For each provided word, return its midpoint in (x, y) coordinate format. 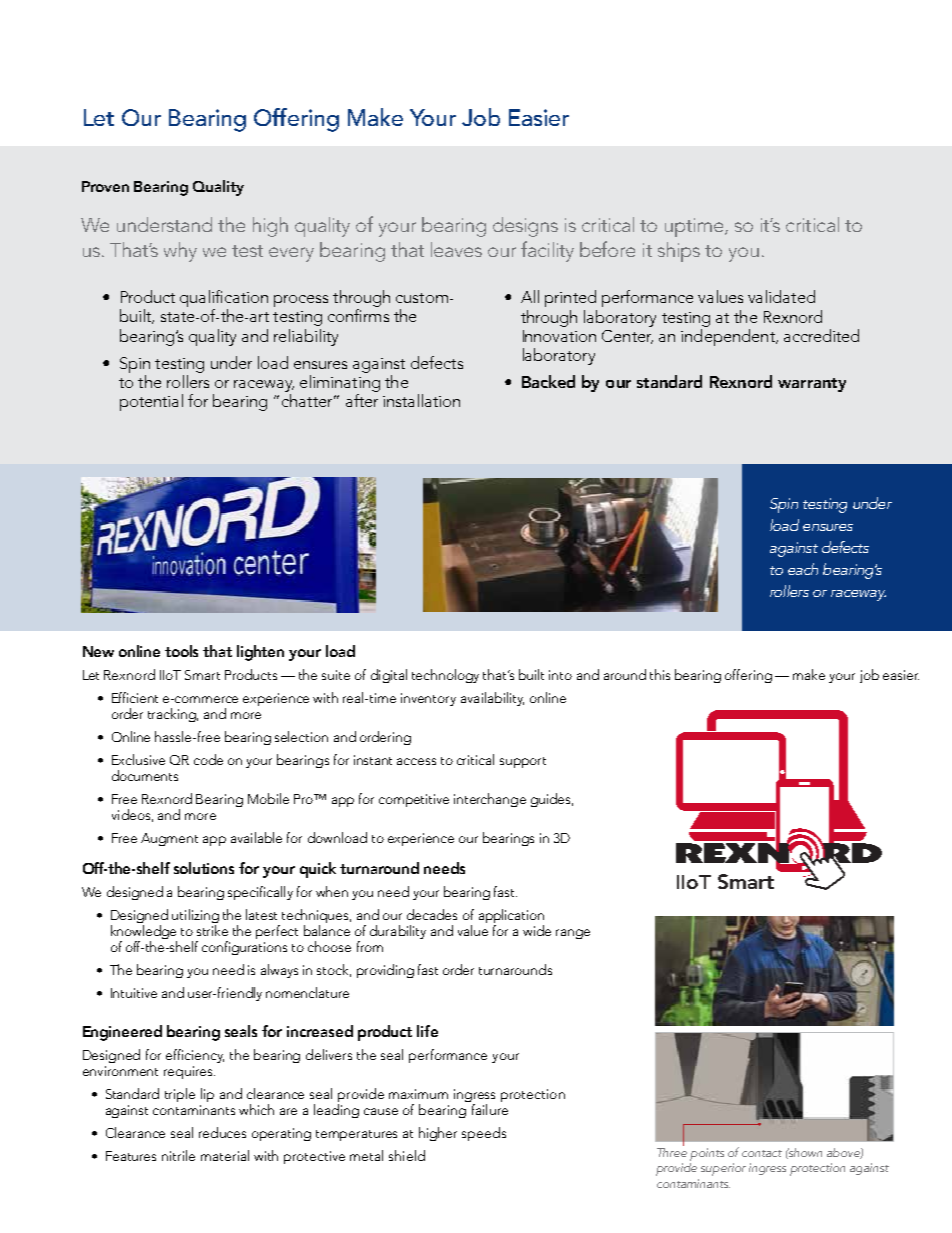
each (803, 569)
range (573, 934)
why (180, 252)
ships (679, 252)
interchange (490, 800)
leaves (456, 249)
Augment (169, 839)
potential (151, 402)
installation (421, 400)
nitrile (178, 1155)
